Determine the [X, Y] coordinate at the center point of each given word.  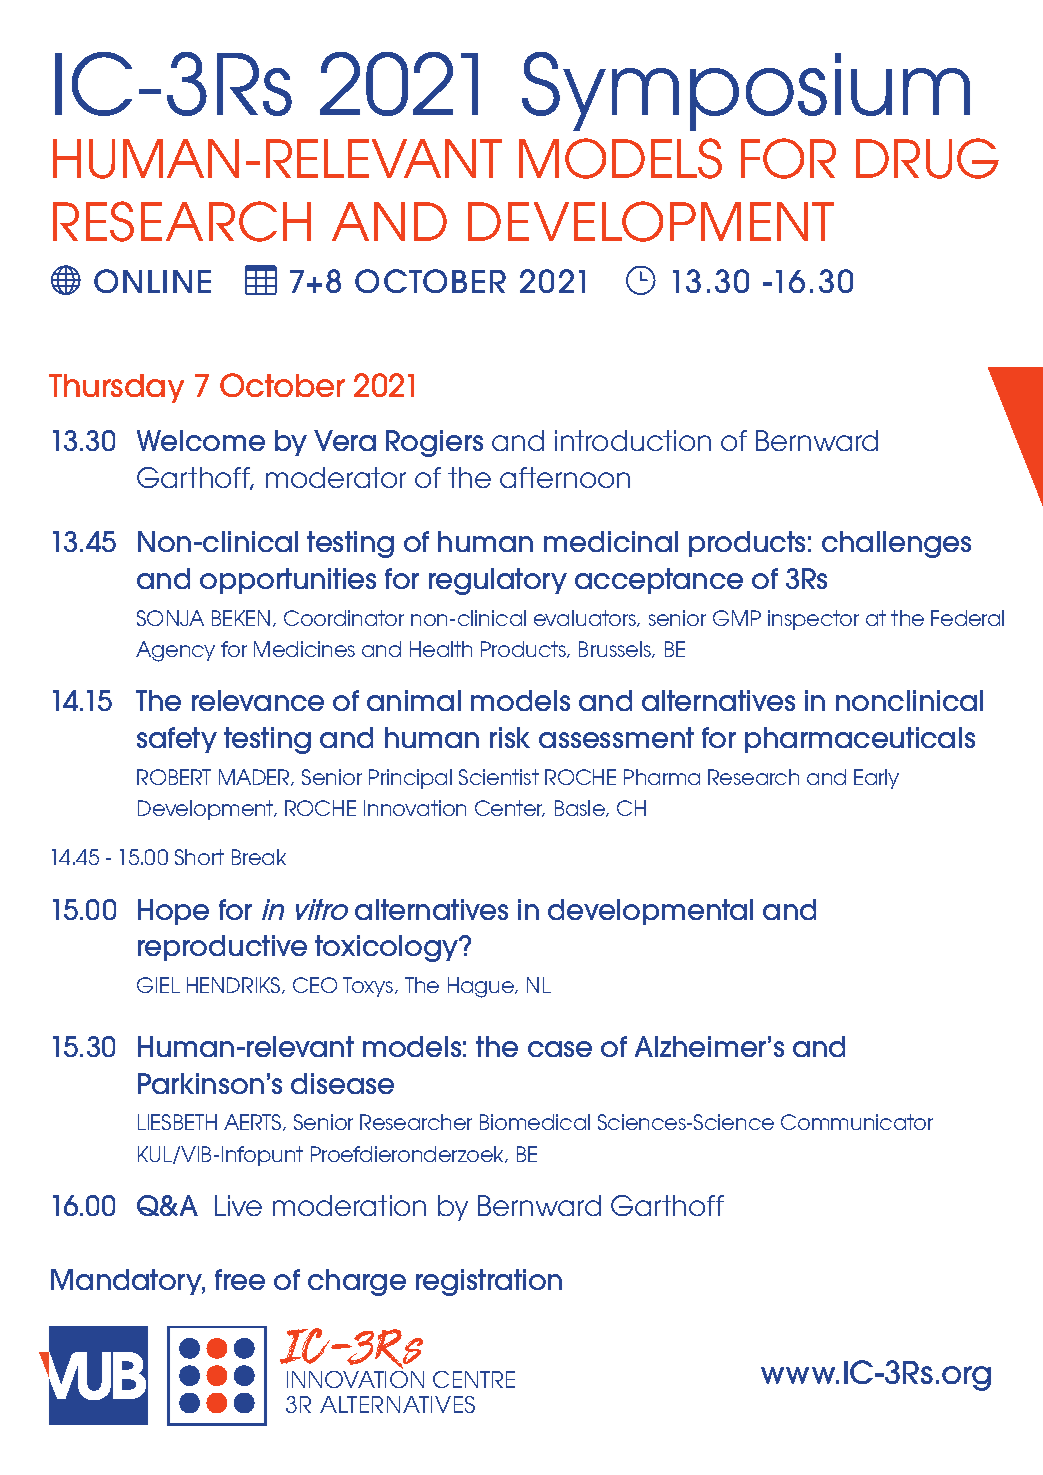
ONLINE [152, 281]
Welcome [201, 440]
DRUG [927, 158]
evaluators [586, 618]
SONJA [170, 618]
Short [199, 857]
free [240, 1279]
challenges [896, 544]
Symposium [746, 91]
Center [510, 808]
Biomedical [535, 1122]
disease [342, 1083]
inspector [813, 620]
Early [876, 779]
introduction [633, 440]
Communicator [857, 1122]
